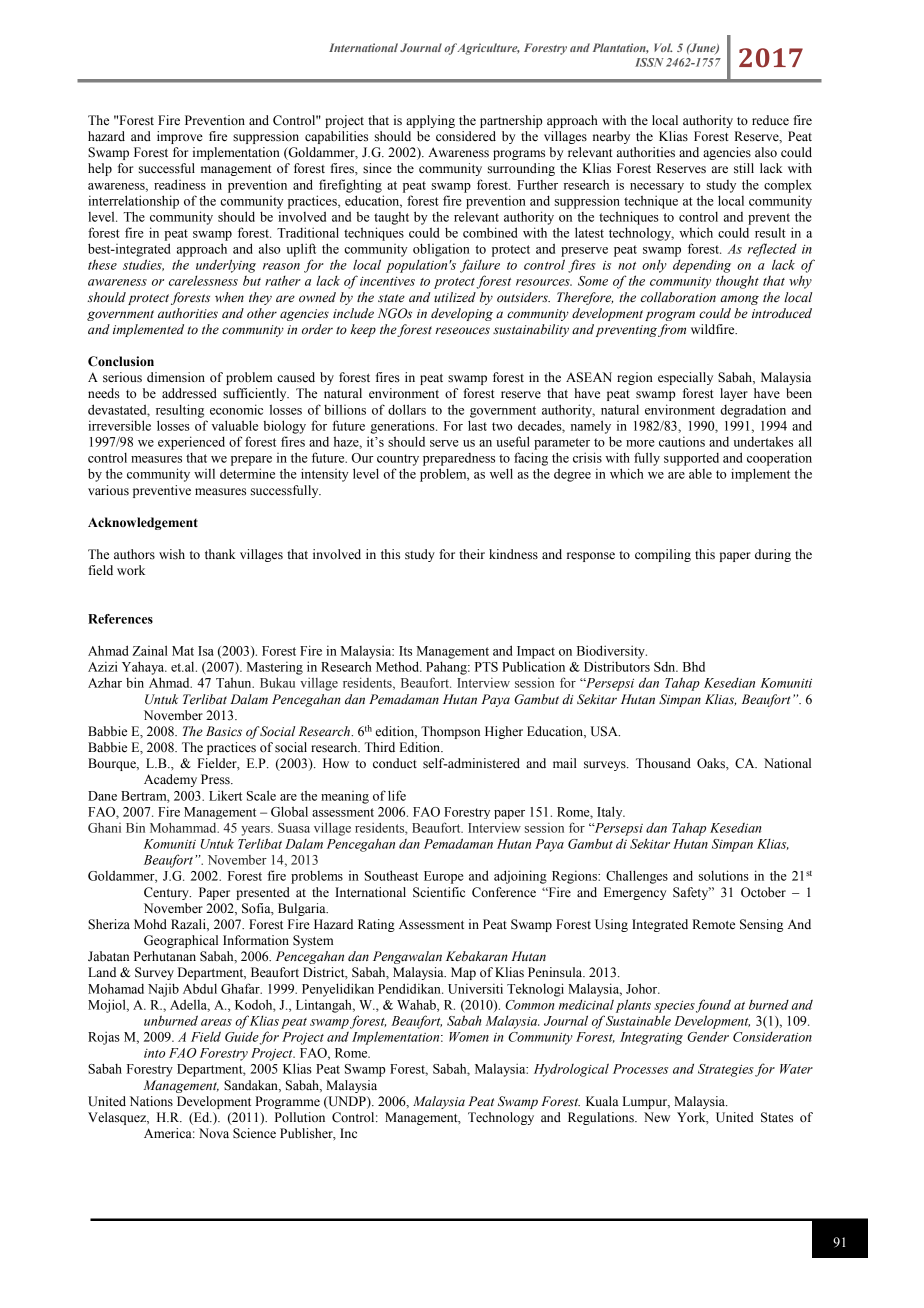  Describe the element at coordinates (501, 473) in the screenshot. I see `well` at that location.
